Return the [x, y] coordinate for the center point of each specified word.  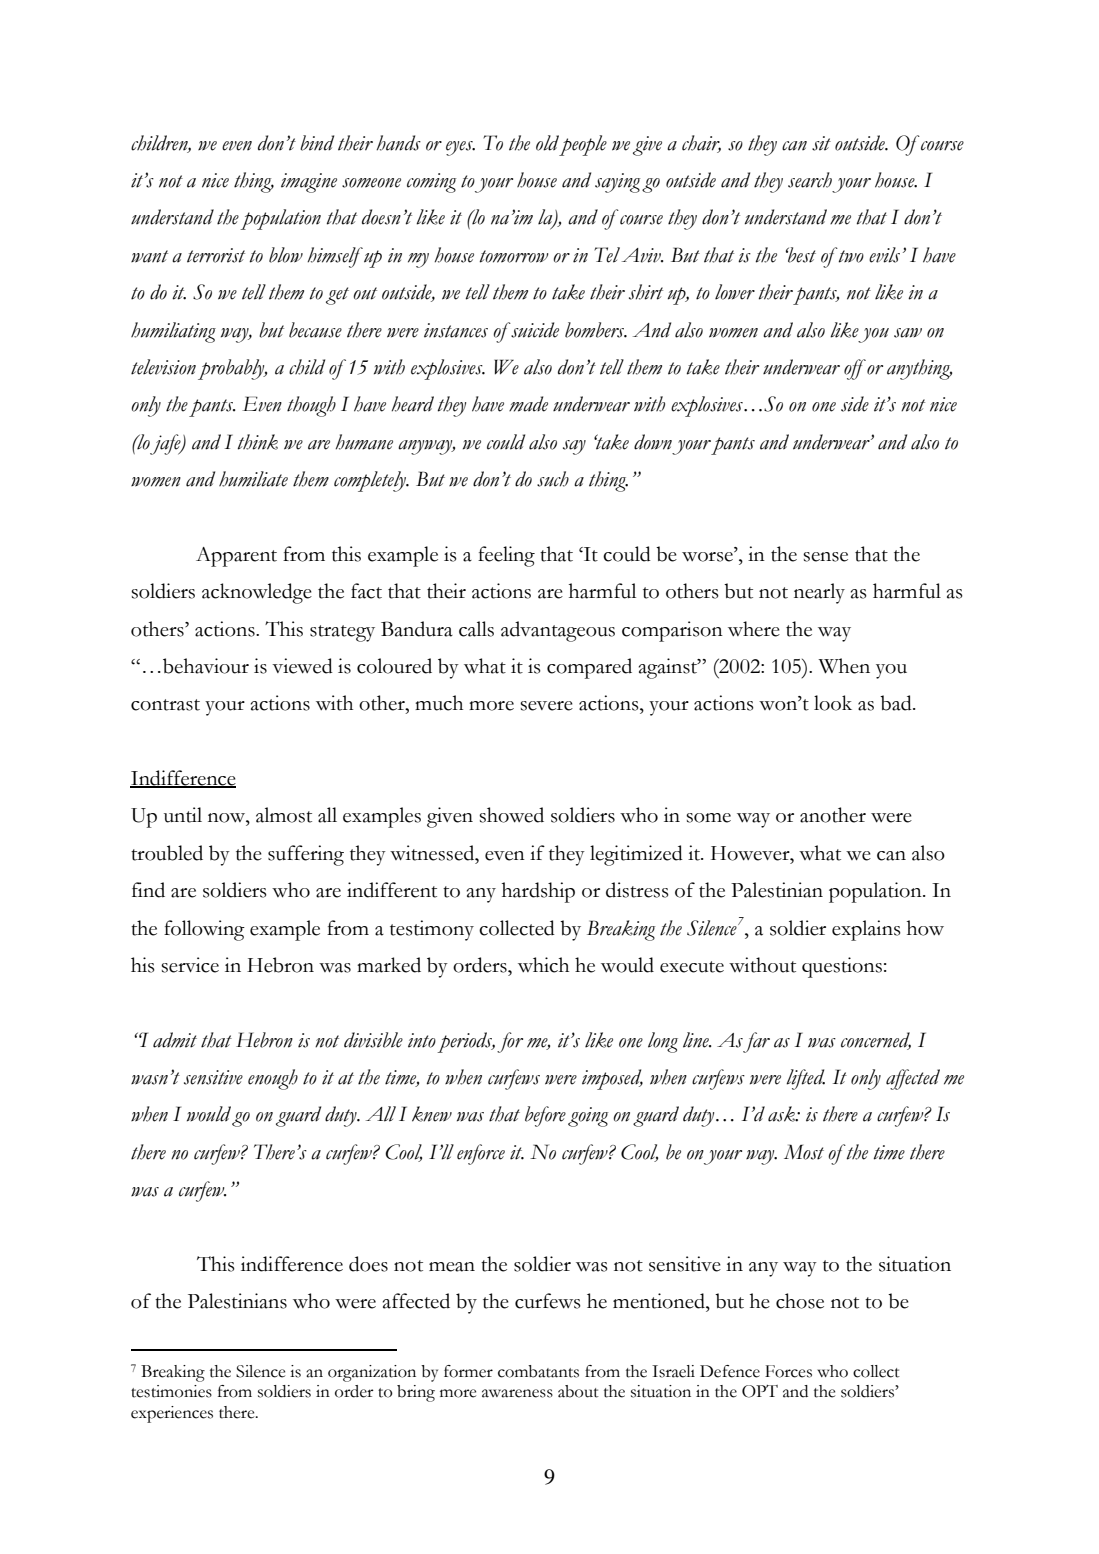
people [583, 145]
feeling [506, 556]
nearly [819, 593]
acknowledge [257, 593]
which [543, 965]
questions [842, 967]
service [190, 965]
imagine [309, 183]
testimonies [171, 1391]
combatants [538, 1371]
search [810, 180]
